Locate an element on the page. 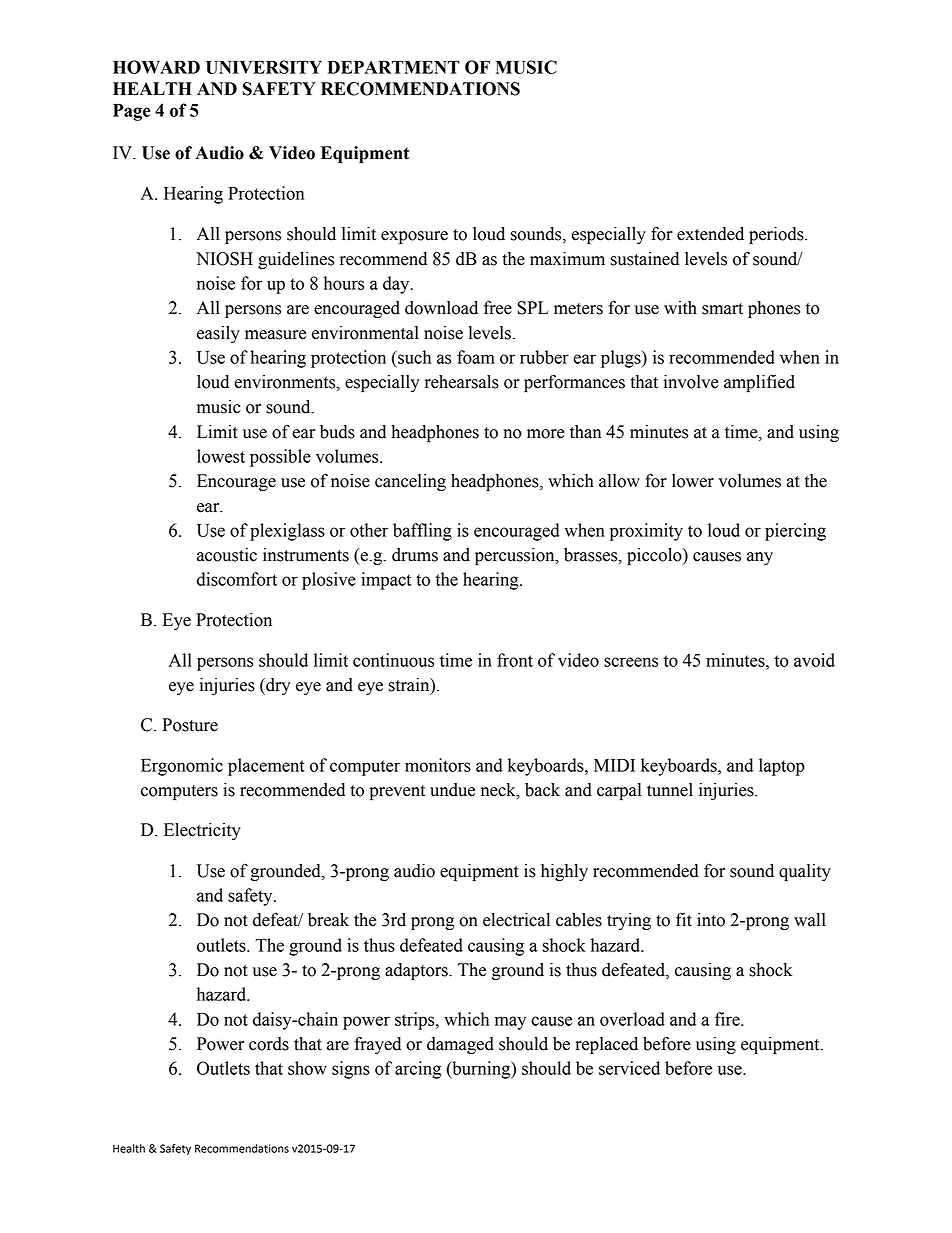  any is located at coordinates (760, 558).
